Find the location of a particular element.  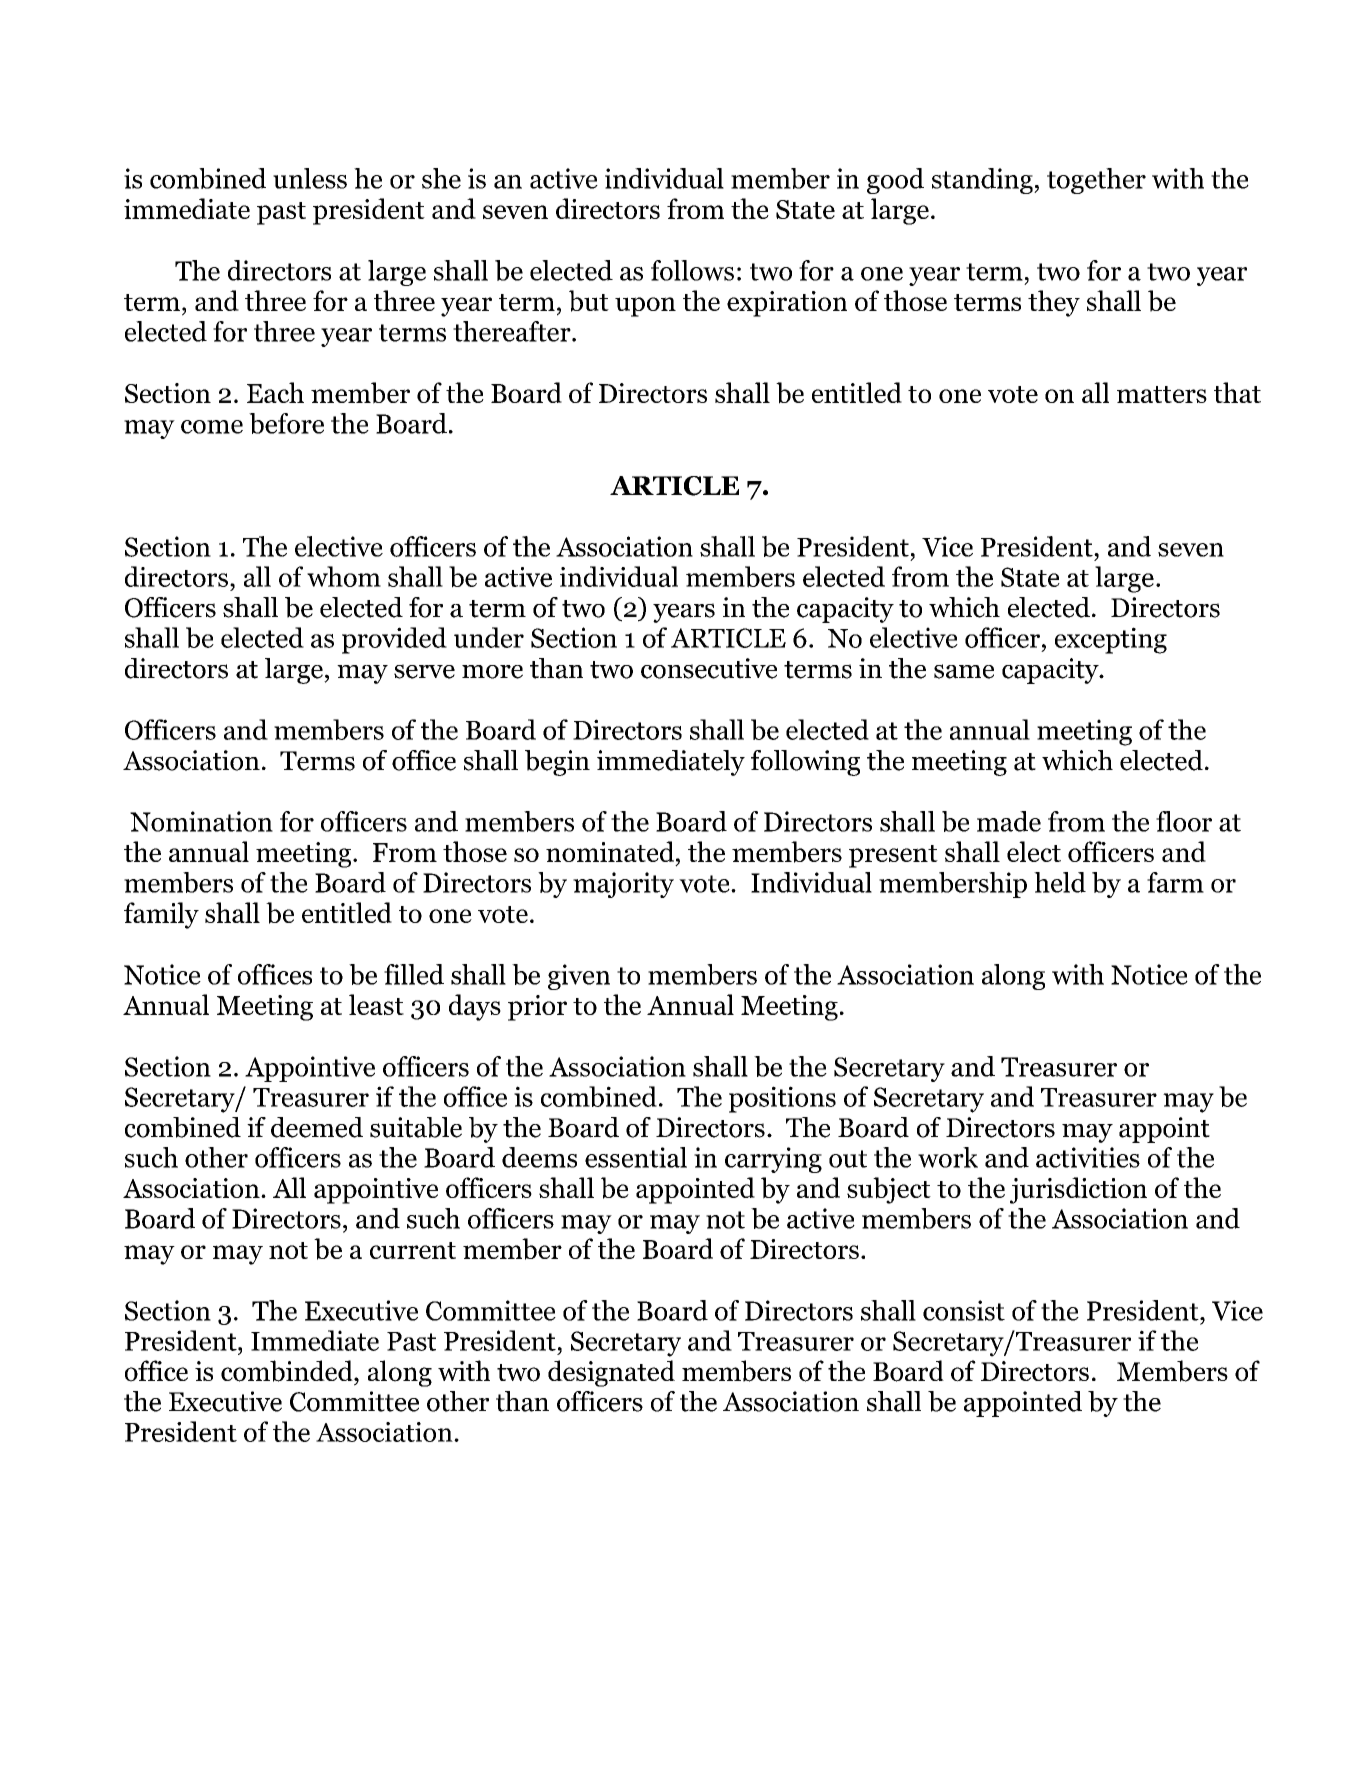

positions is located at coordinates (782, 1099).
